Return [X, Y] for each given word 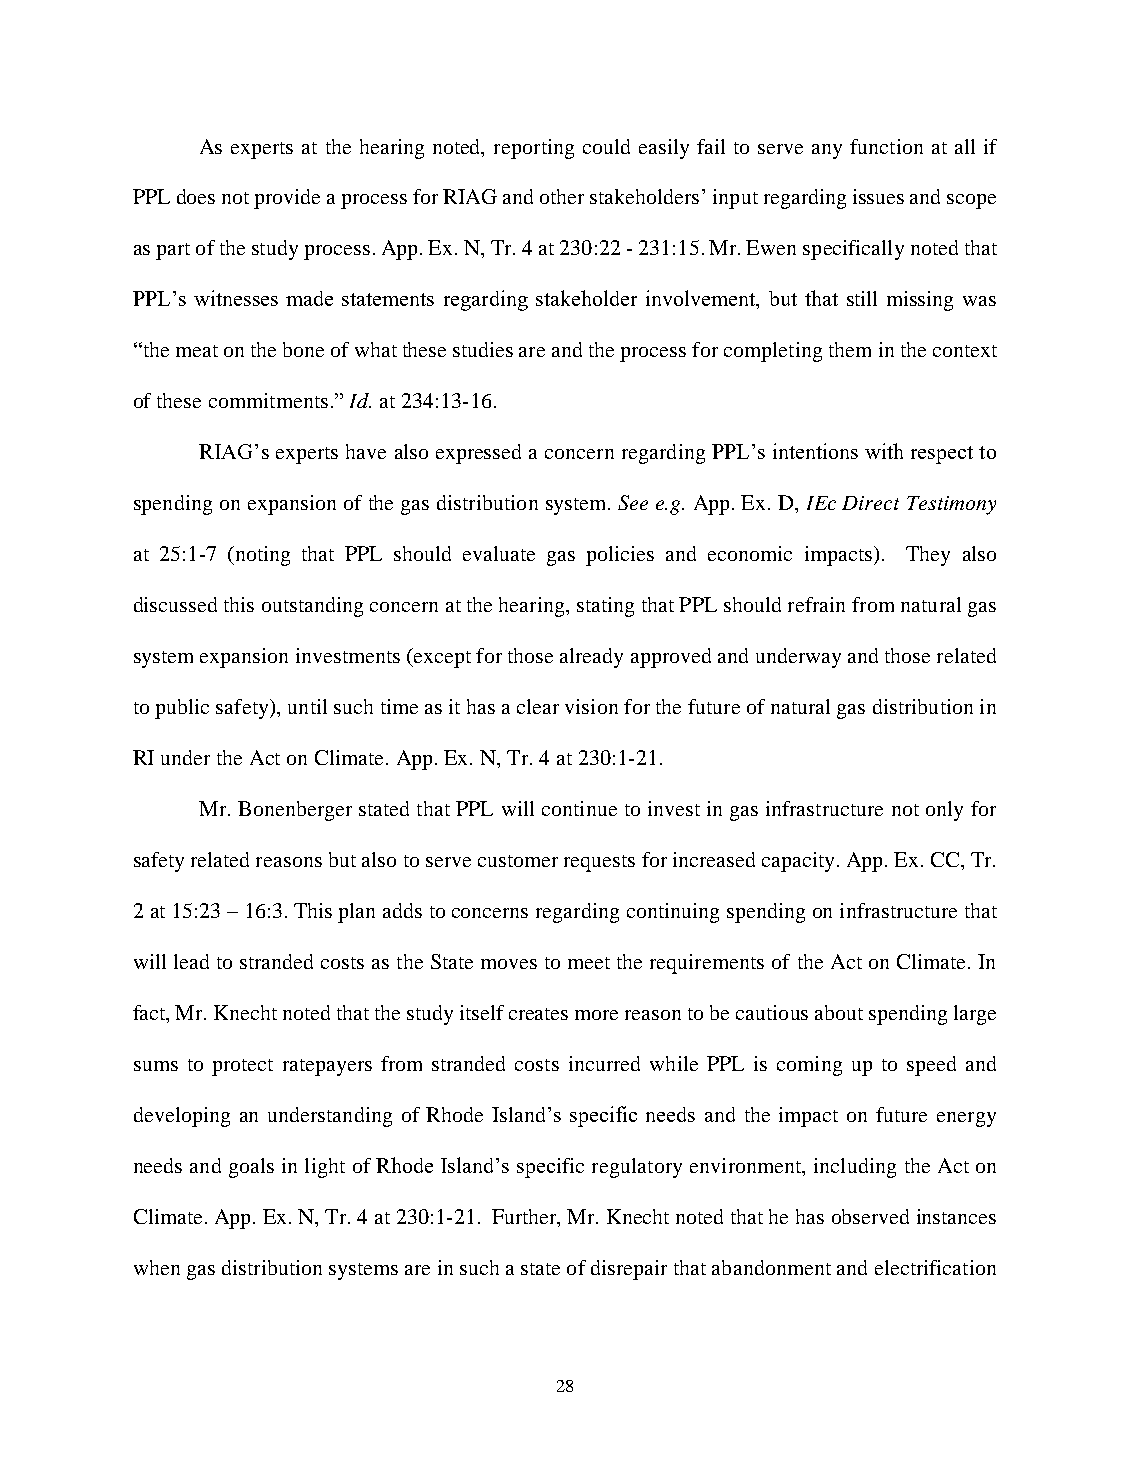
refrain [816, 604]
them [850, 349]
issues [878, 196]
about [839, 1012]
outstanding [312, 607]
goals [251, 1168]
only [944, 811]
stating [605, 607]
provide [287, 199]
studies [483, 349]
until [307, 706]
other [562, 196]
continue [579, 808]
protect [242, 1067]
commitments [268, 400]
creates [538, 1014]
